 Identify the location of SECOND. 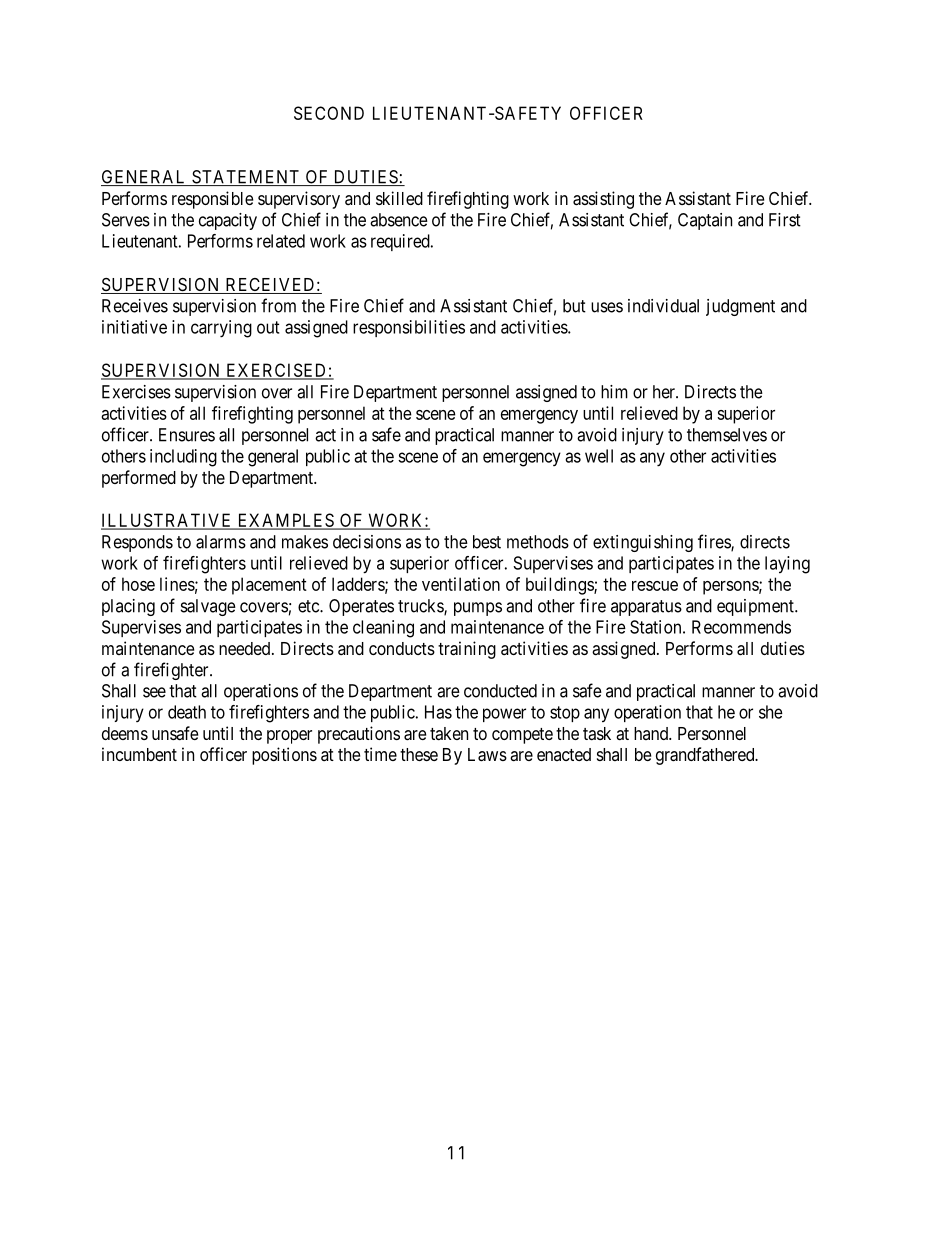
(329, 113).
